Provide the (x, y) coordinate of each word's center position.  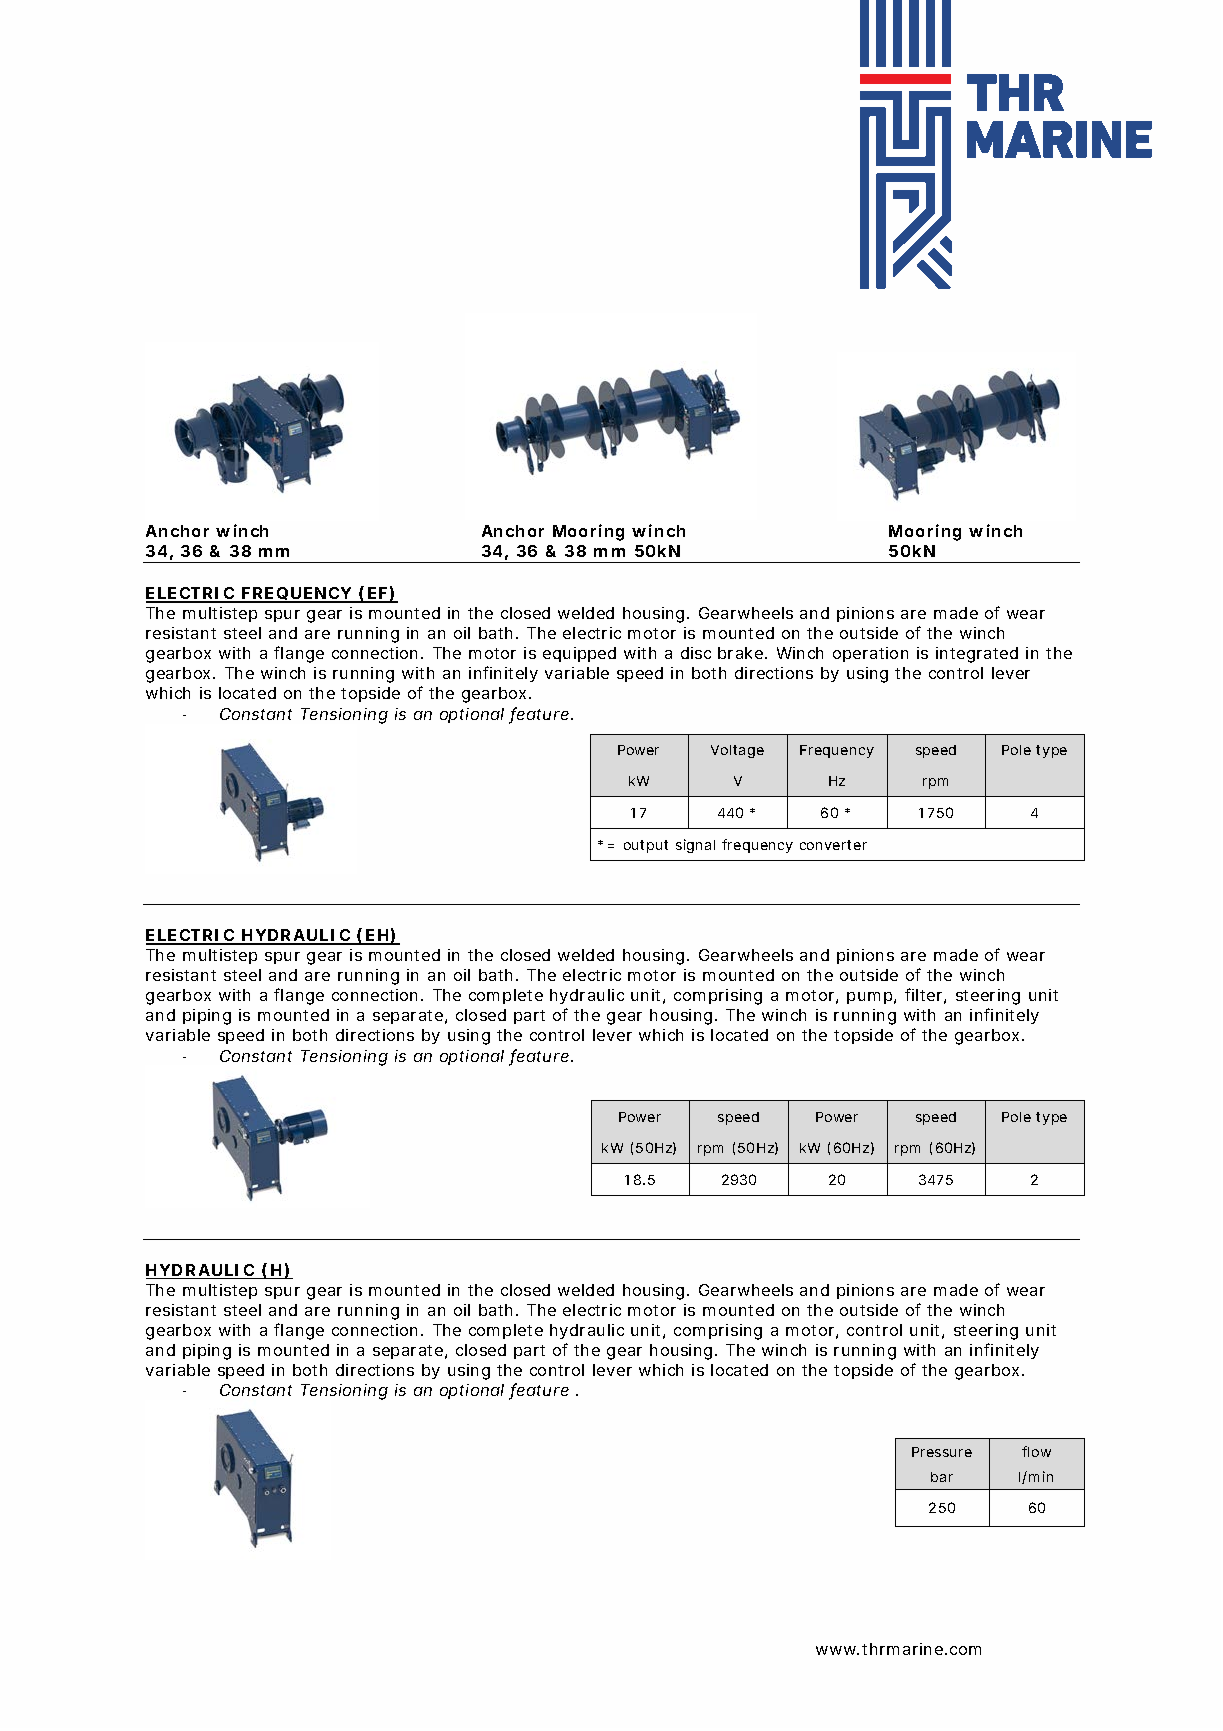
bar (942, 1477)
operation (870, 654)
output (646, 846)
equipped (579, 654)
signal (695, 846)
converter (833, 845)
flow (1036, 1451)
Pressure (942, 1452)
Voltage (737, 751)
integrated (977, 655)
